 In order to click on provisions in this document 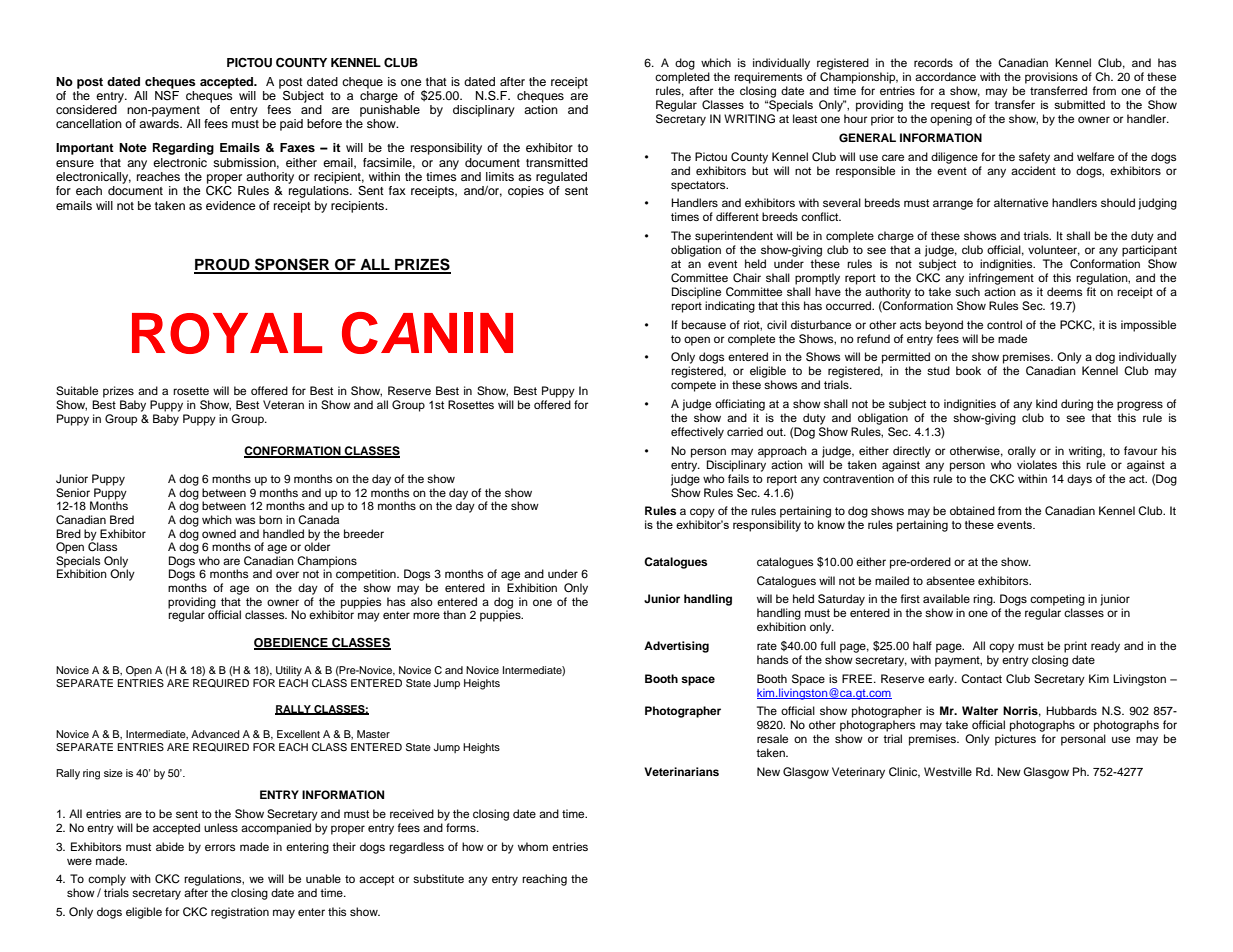, I will do `click(1051, 78)`.
